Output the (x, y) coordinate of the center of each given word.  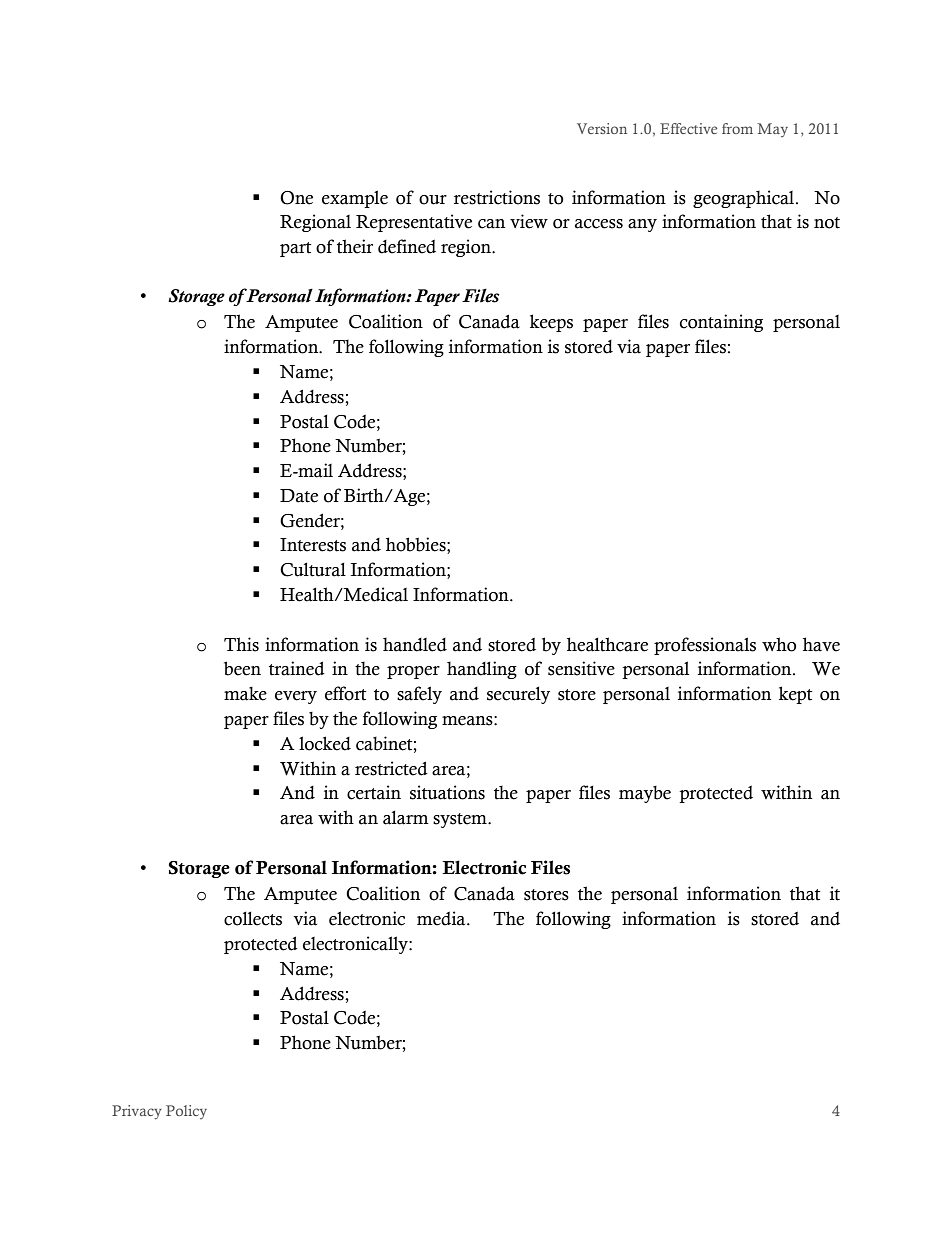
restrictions (497, 197)
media (442, 918)
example (355, 199)
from (737, 128)
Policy (186, 1112)
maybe (645, 794)
